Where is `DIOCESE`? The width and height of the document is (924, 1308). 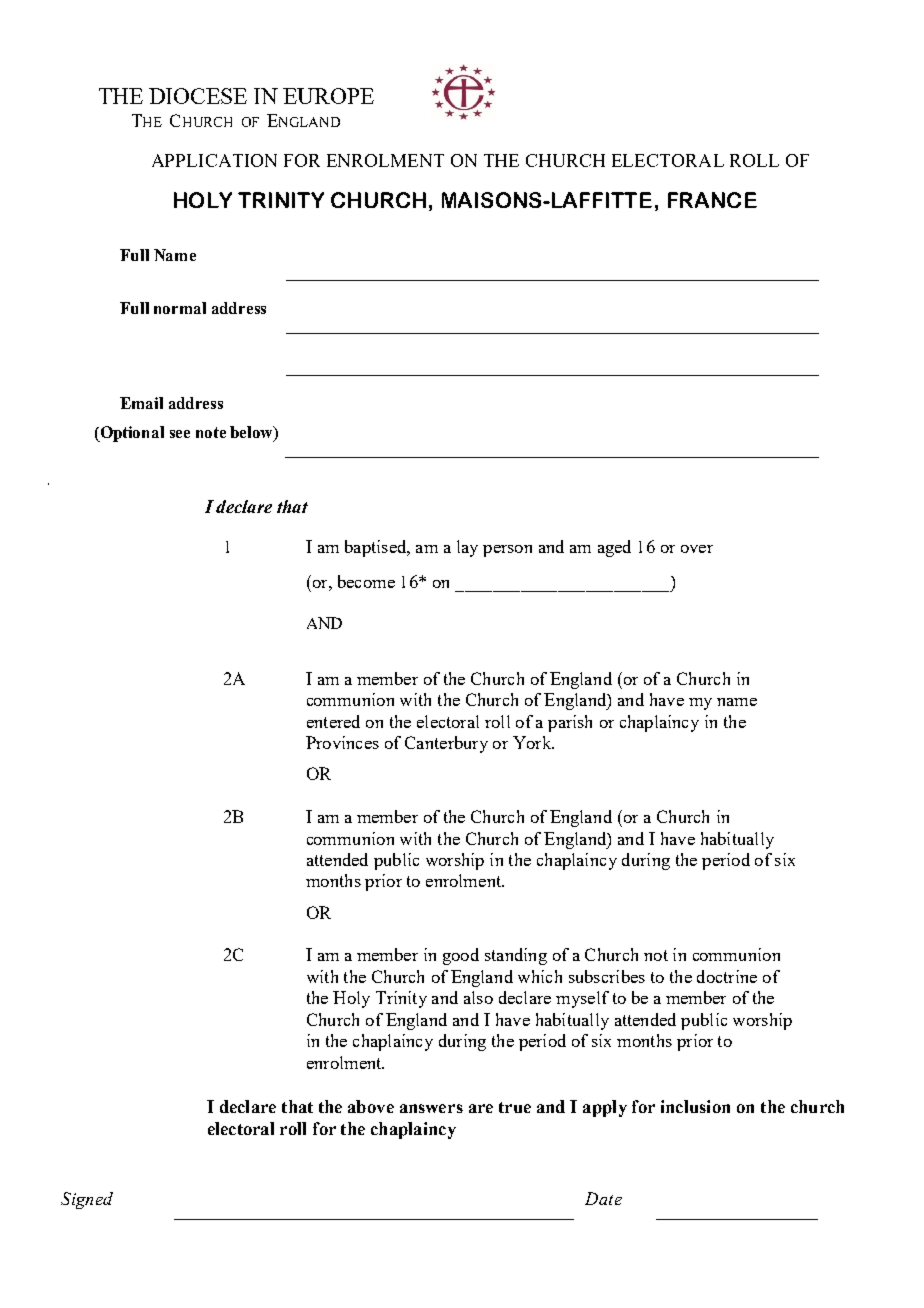
DIOCESE is located at coordinates (198, 96).
